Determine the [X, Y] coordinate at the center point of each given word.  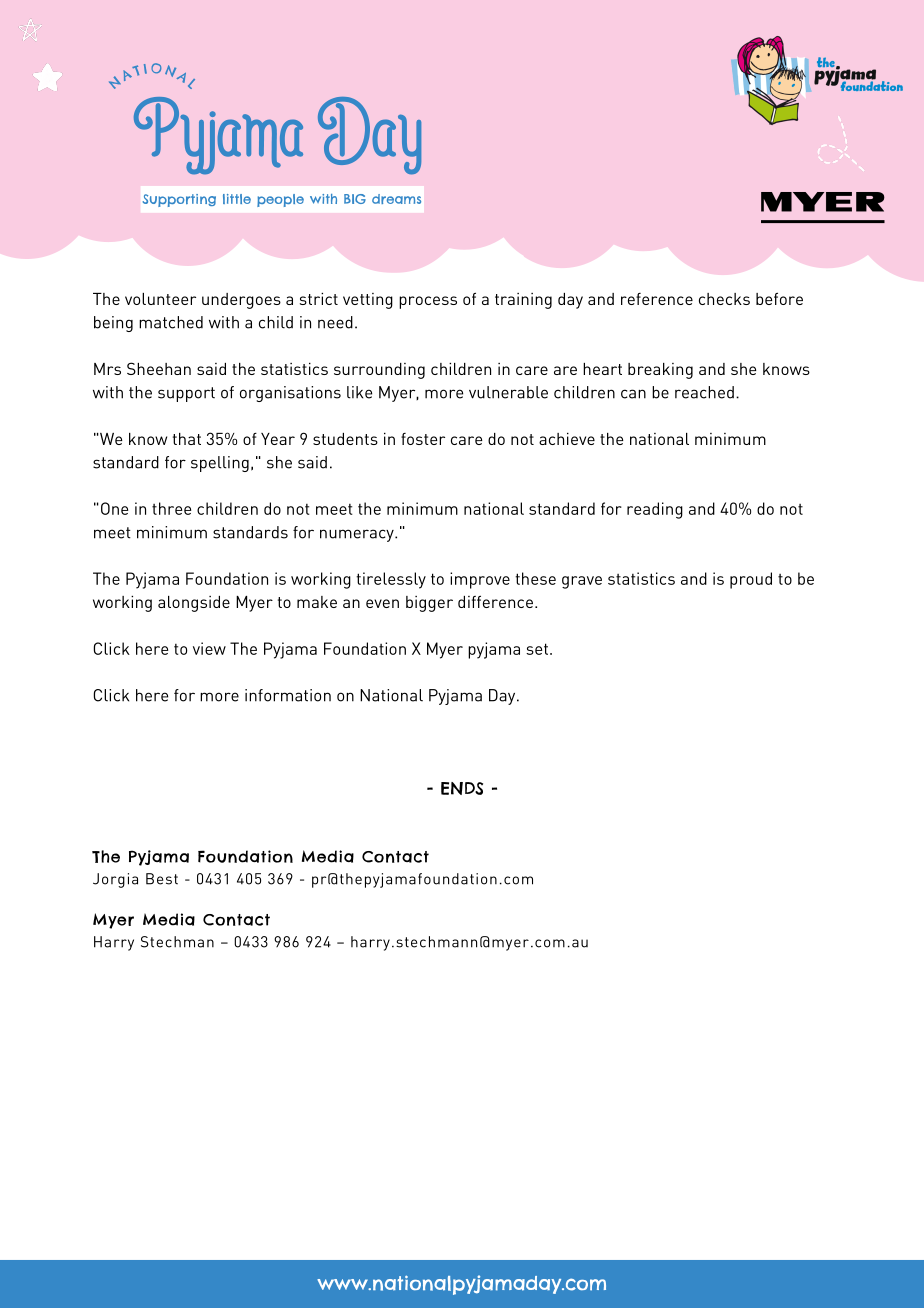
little [237, 199]
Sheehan [159, 368]
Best [162, 879]
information [288, 695]
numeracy [358, 535]
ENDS [462, 788]
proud [751, 580]
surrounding [379, 371]
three [171, 508]
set [537, 649]
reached [704, 392]
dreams [396, 199]
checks [724, 299]
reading [655, 510]
